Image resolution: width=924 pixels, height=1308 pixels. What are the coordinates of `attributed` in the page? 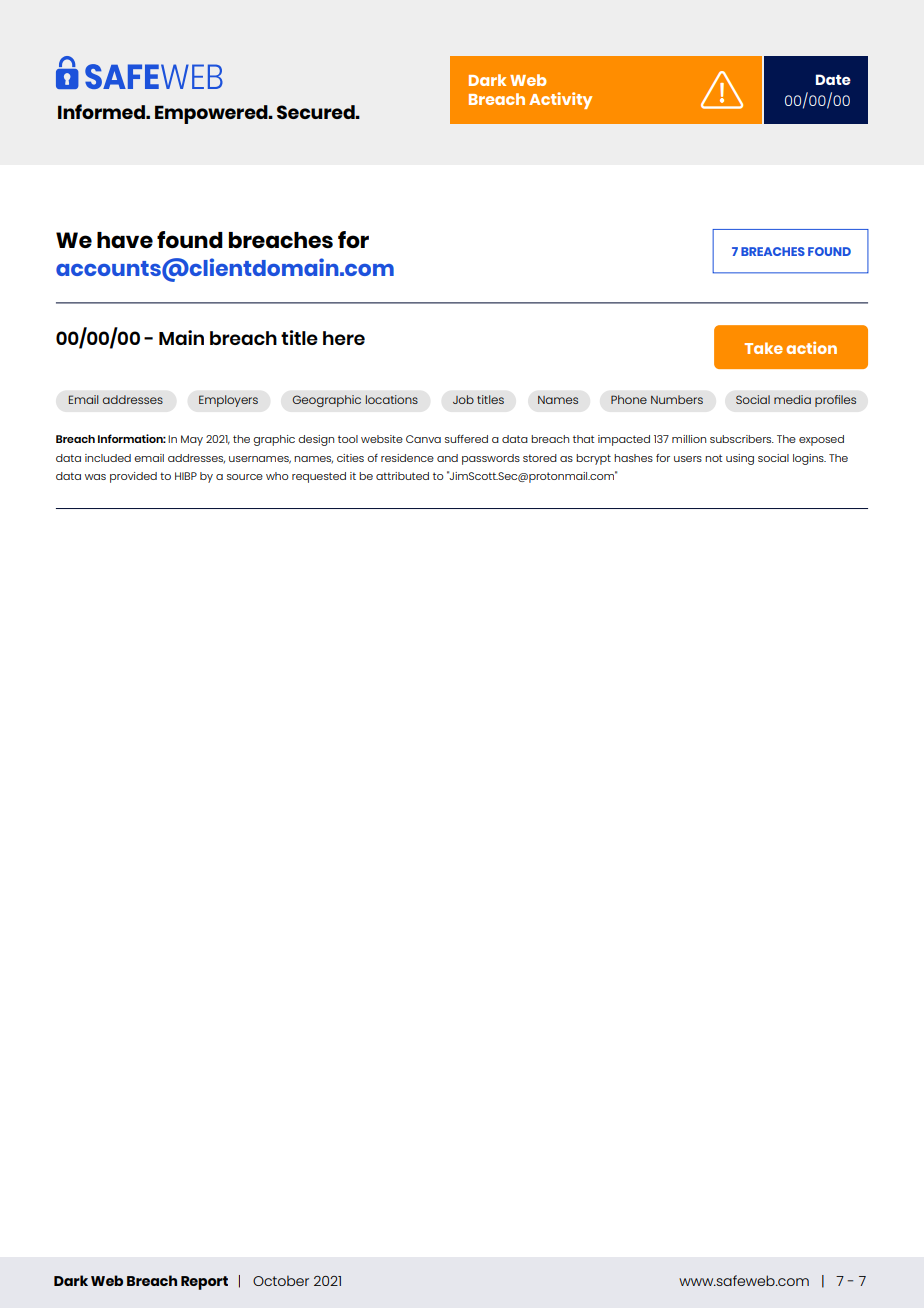 It's located at (402, 476).
